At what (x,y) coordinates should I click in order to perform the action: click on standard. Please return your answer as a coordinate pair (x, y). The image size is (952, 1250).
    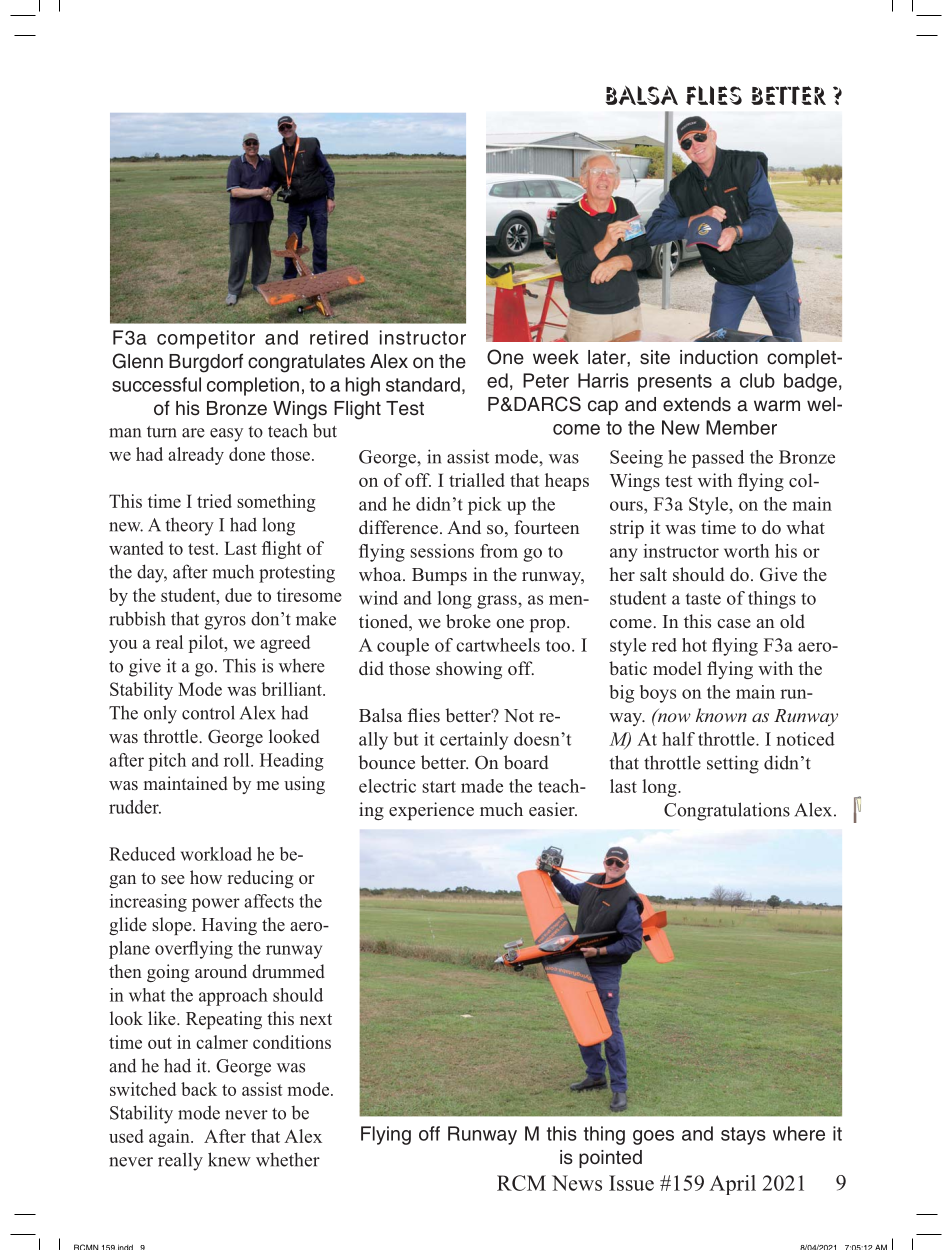
    Looking at the image, I should click on (423, 384).
